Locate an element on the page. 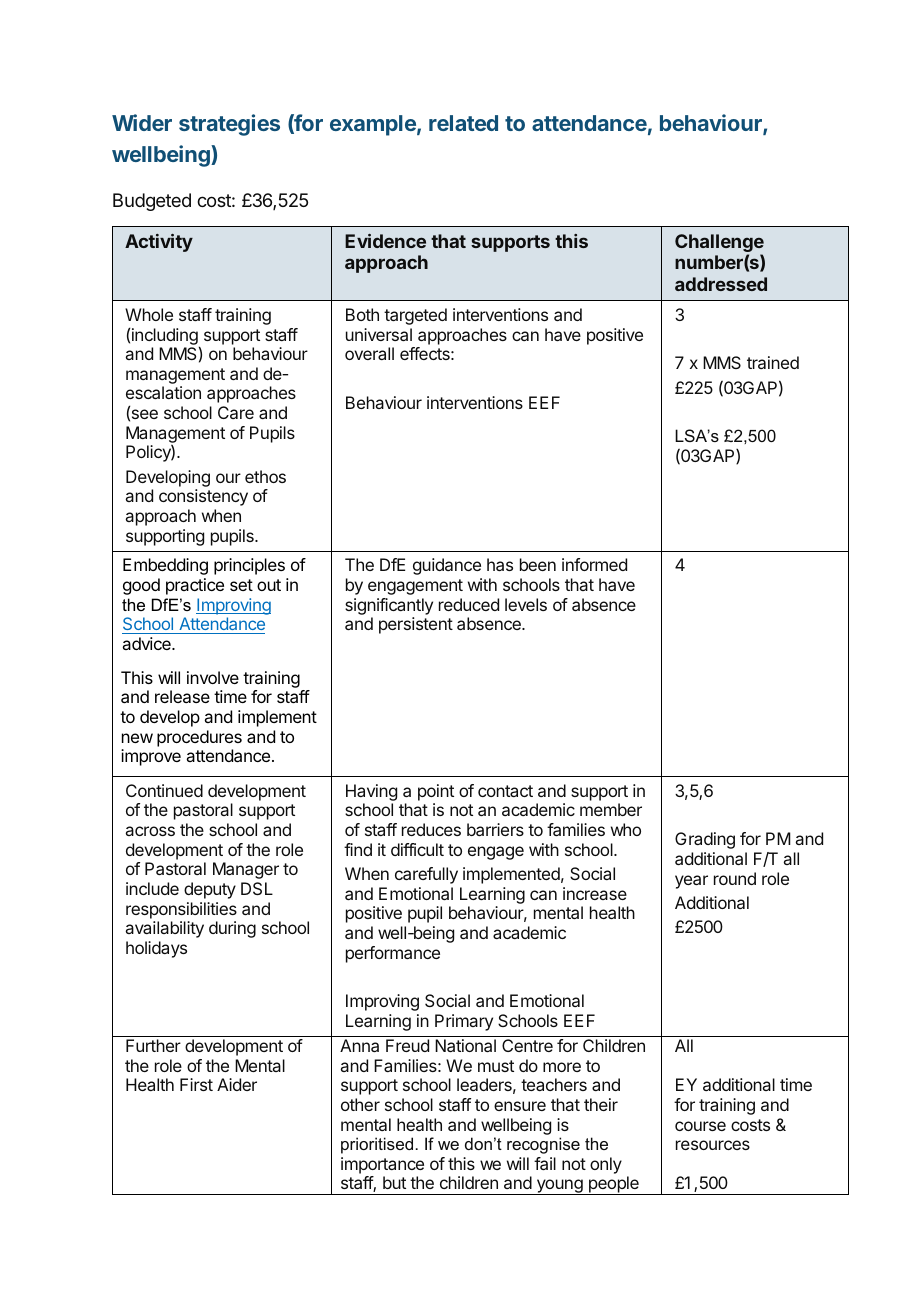  First is located at coordinates (196, 1084).
